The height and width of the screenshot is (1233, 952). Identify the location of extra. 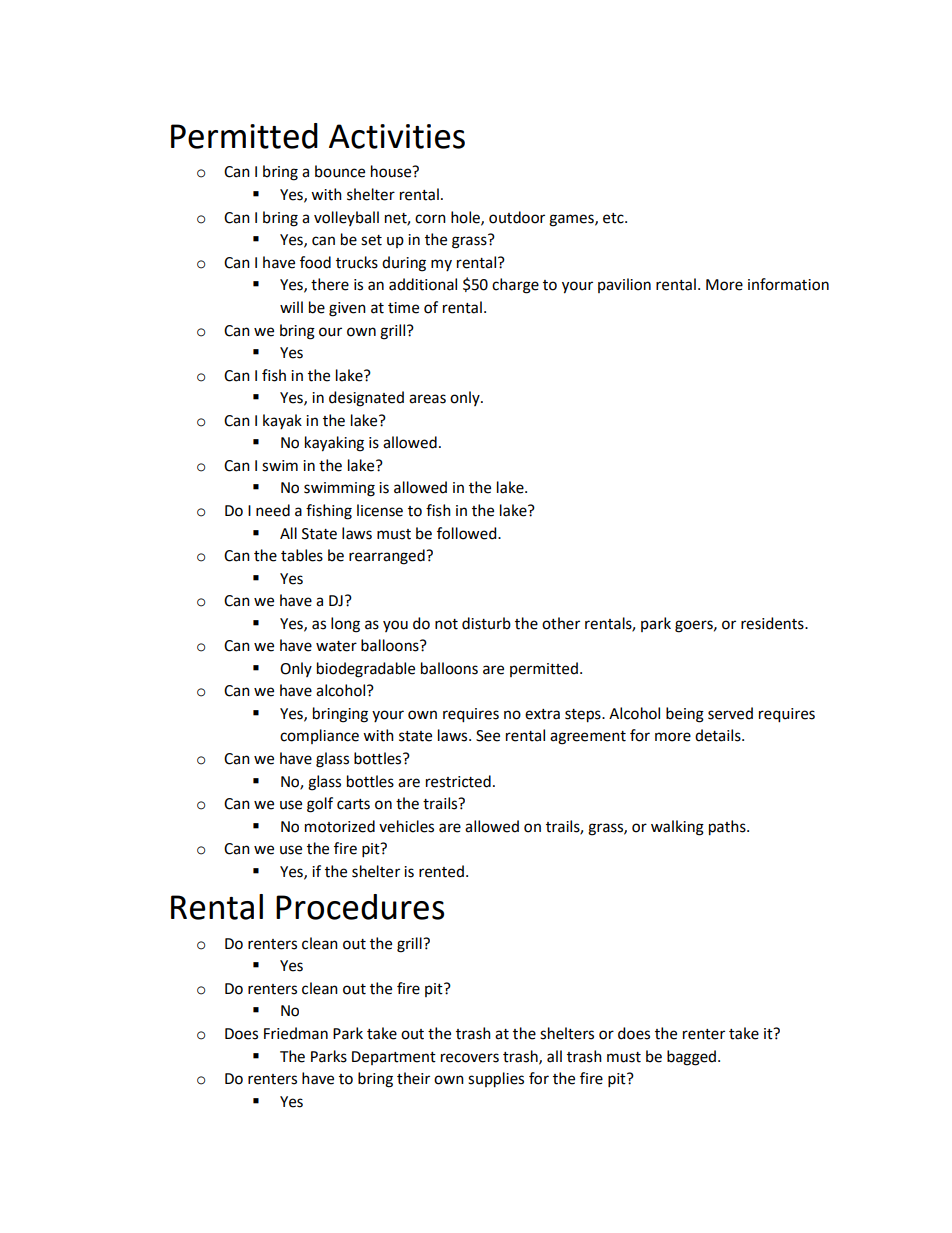
(542, 714).
